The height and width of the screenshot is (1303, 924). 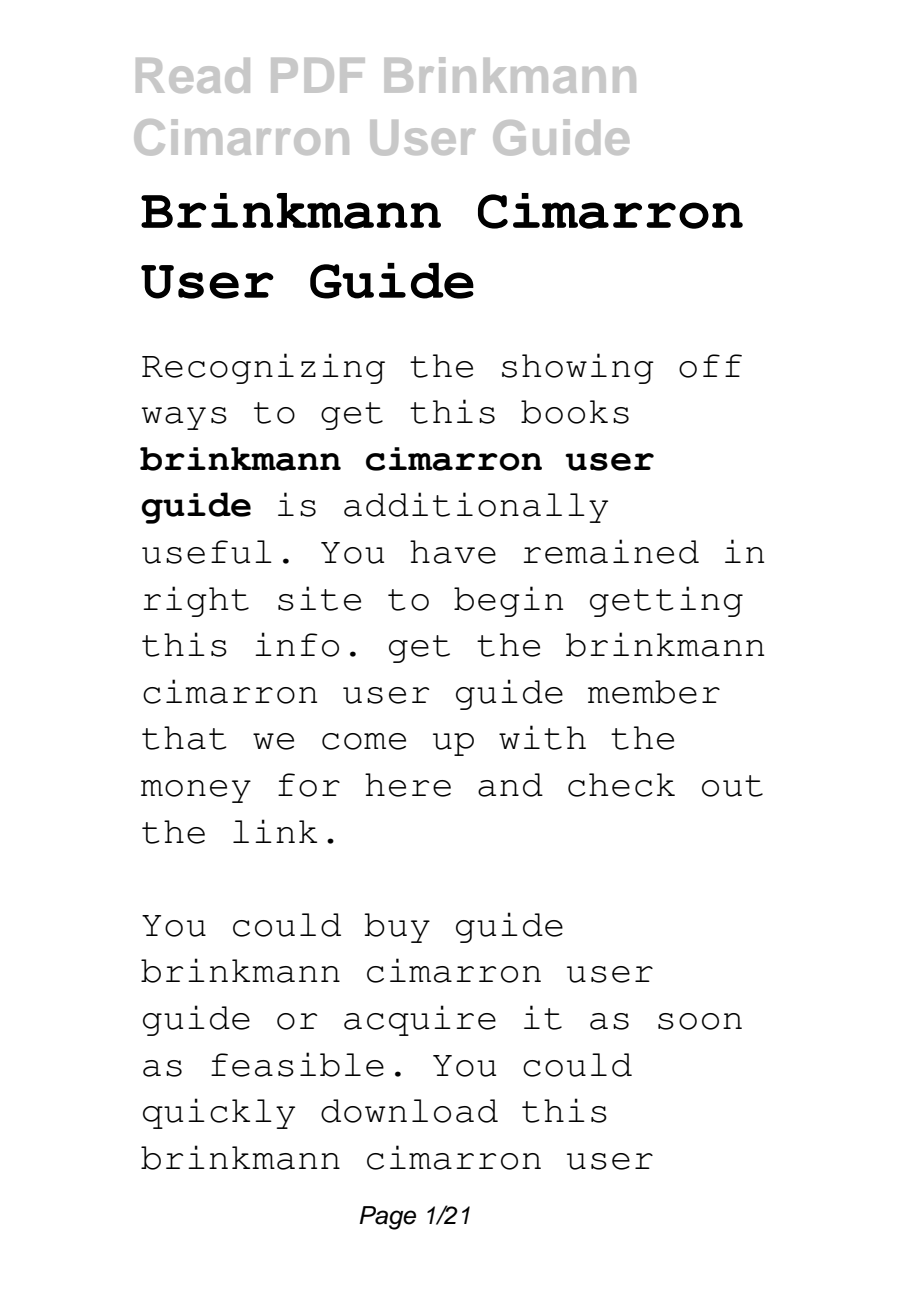 I want to click on off, so click(x=710, y=366).
